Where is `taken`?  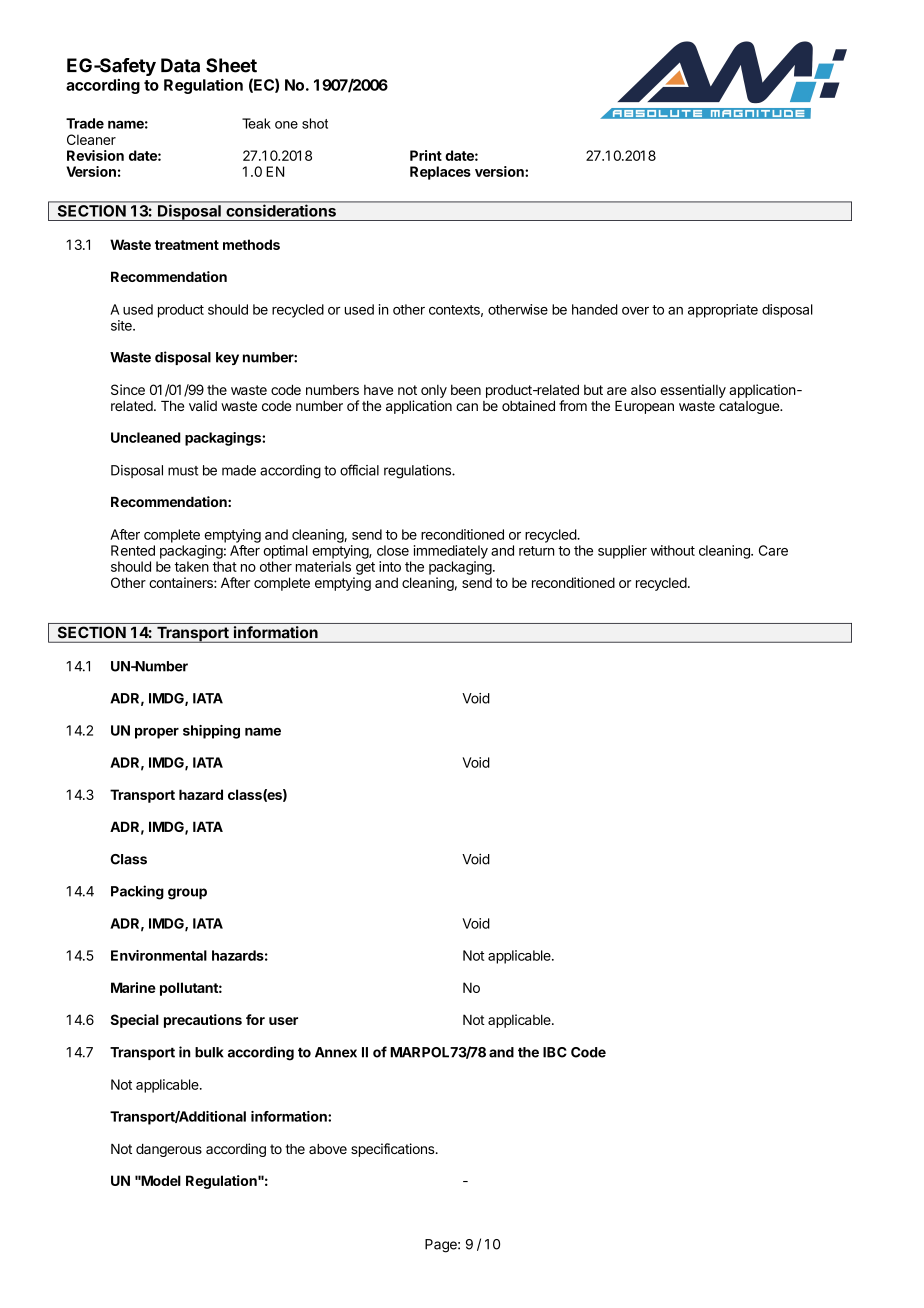
taken is located at coordinates (192, 566).
